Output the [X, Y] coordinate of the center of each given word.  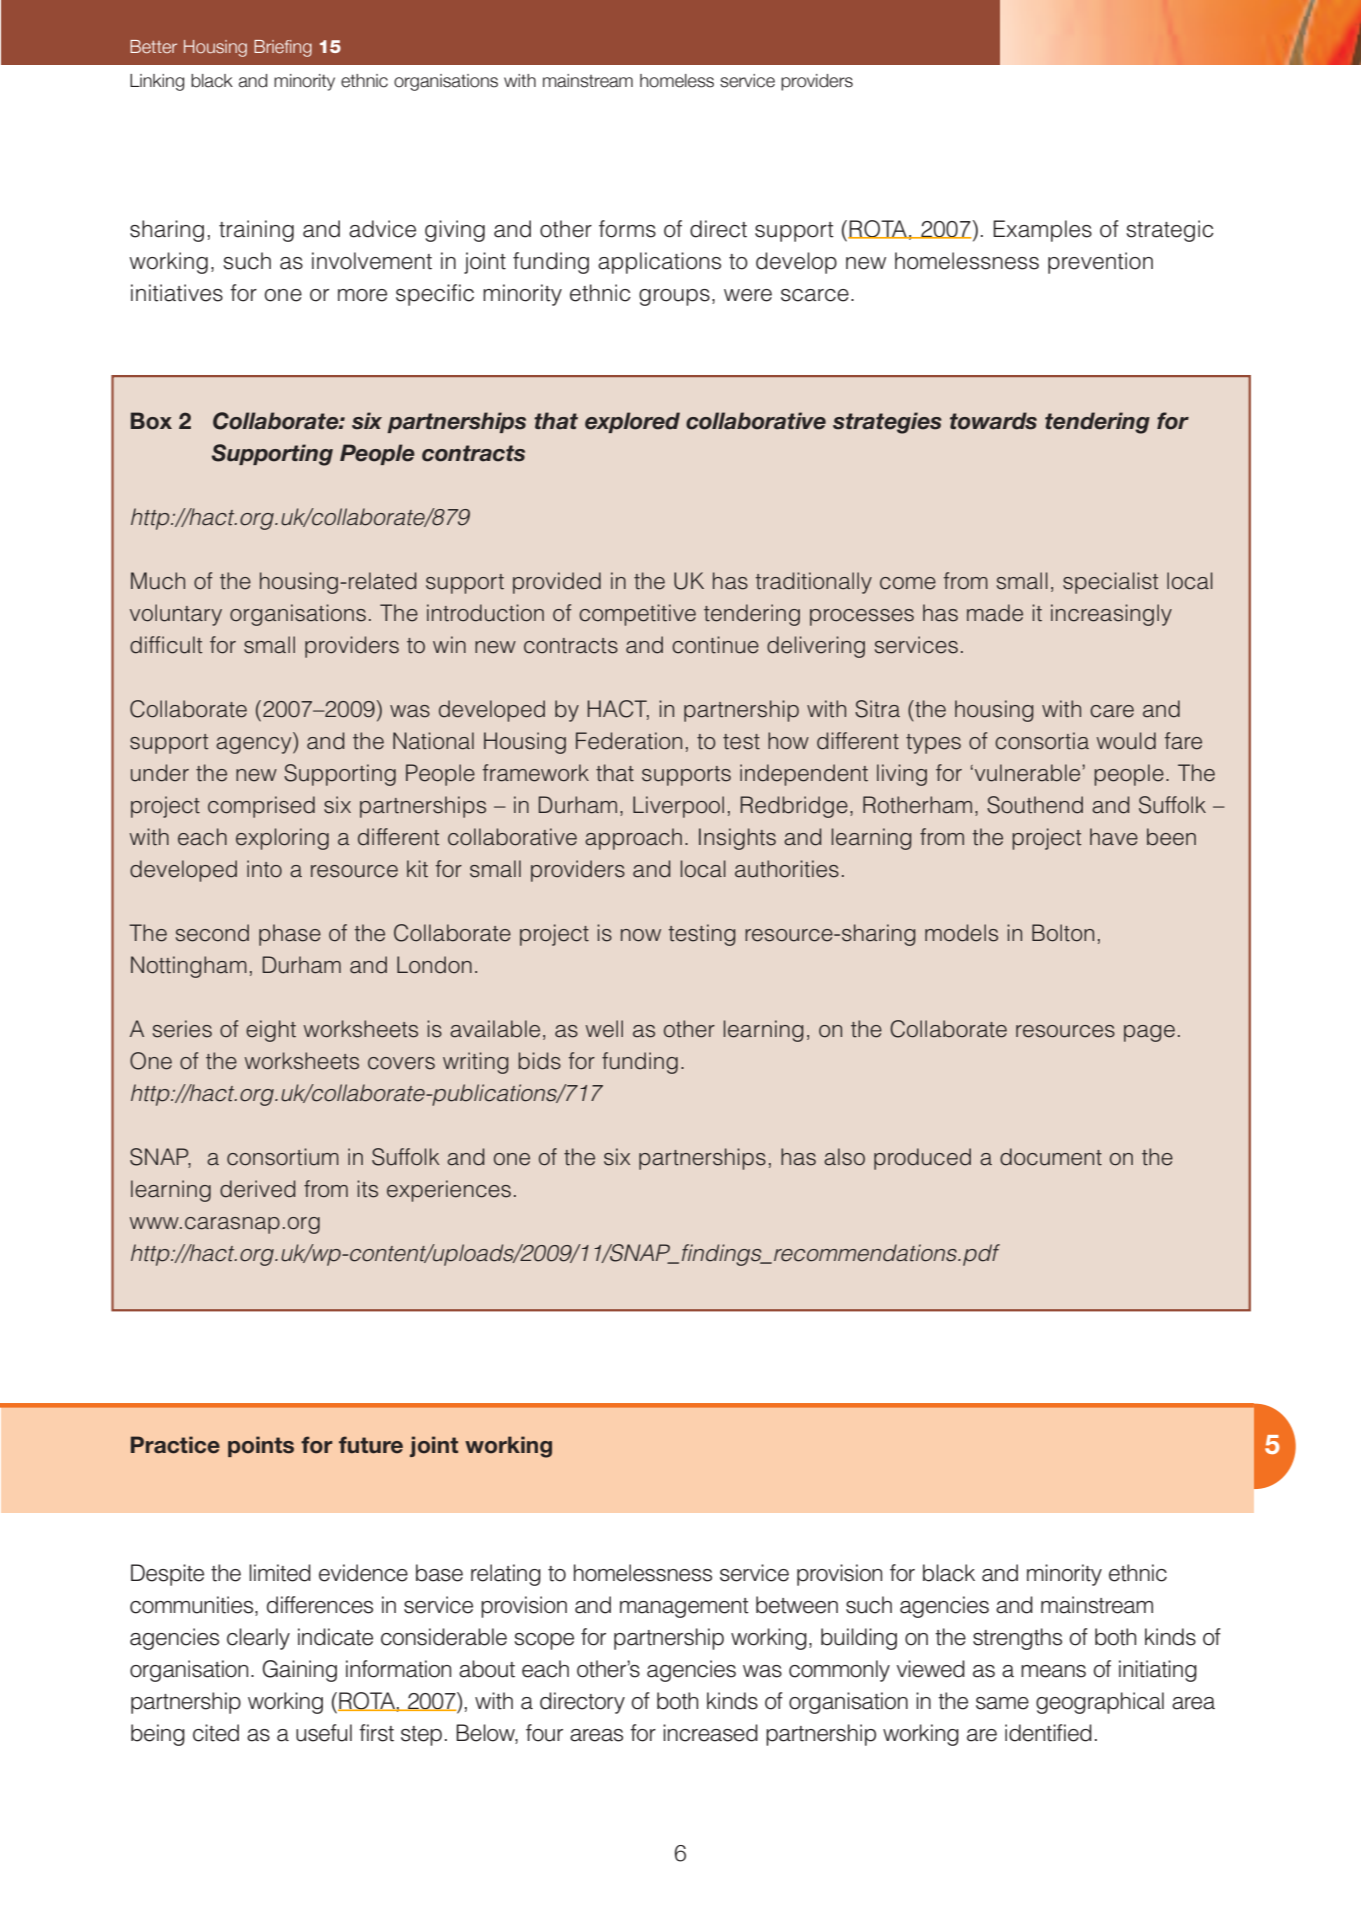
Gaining [299, 1671]
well [604, 1029]
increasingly [1111, 615]
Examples [1042, 231]
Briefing [283, 48]
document [1051, 1157]
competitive [637, 615]
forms [627, 229]
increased [710, 1733]
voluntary [176, 615]
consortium [283, 1157]
